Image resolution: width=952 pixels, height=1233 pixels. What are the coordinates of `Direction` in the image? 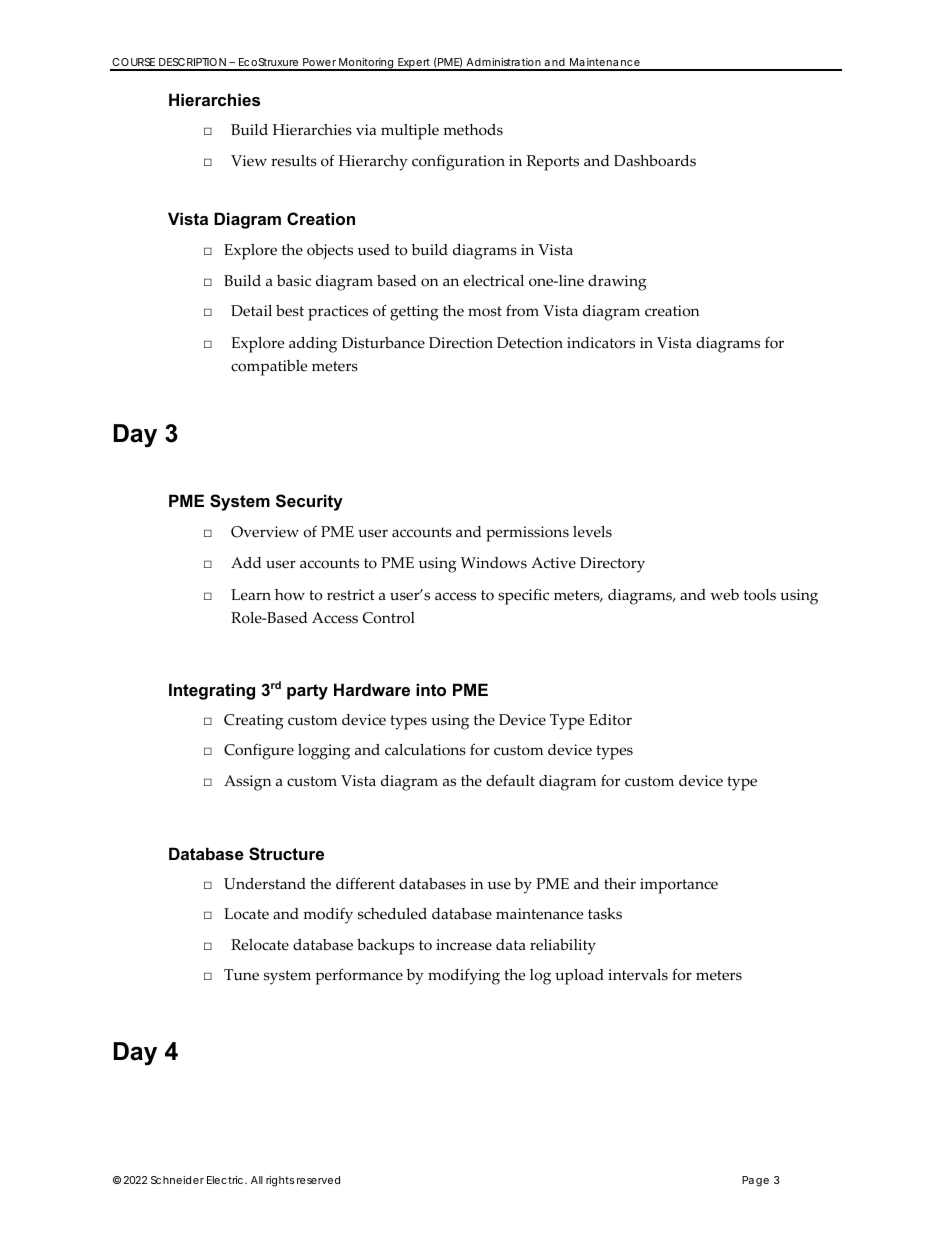 It's located at (461, 343).
